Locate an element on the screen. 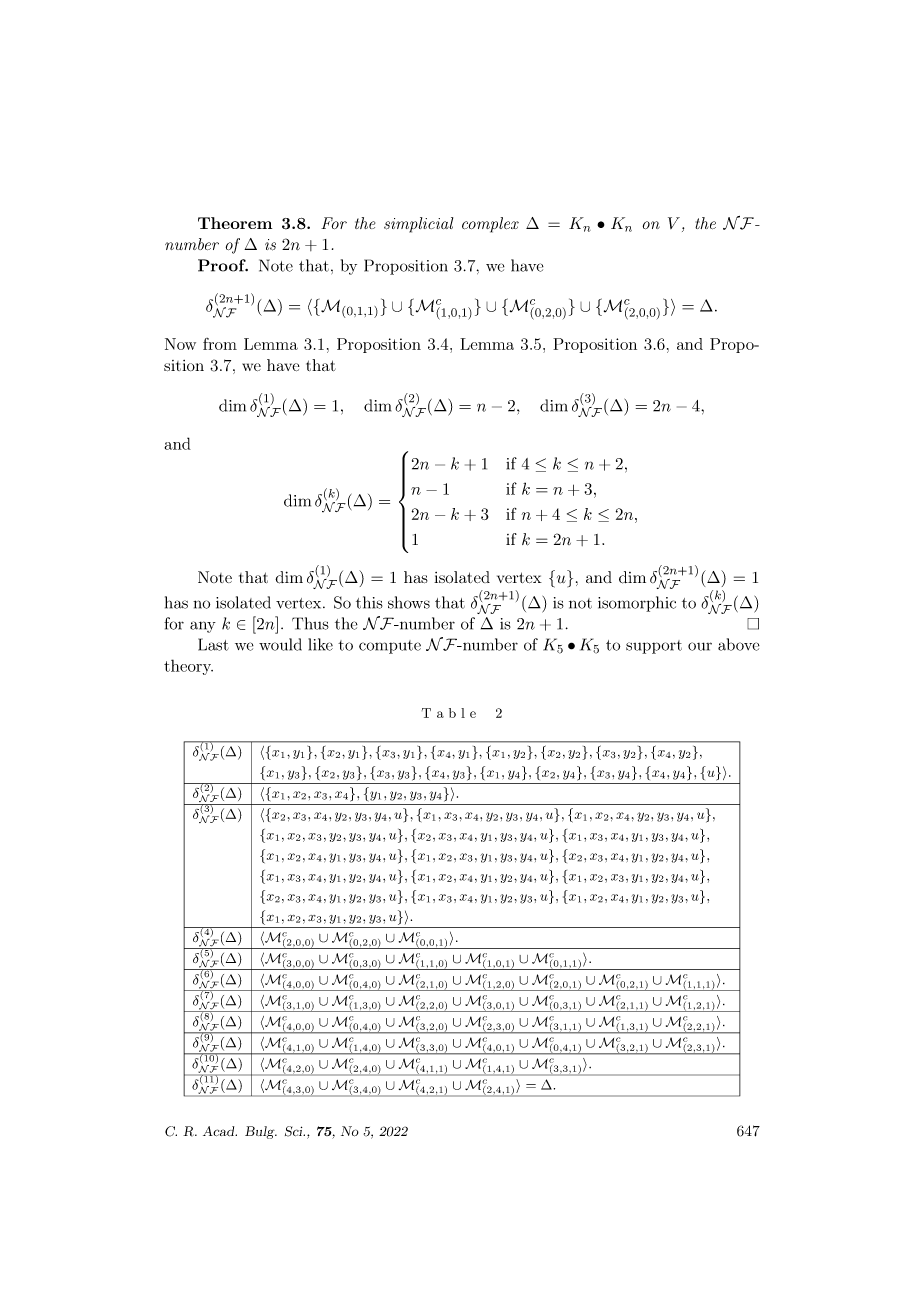 This screenshot has height=1308, width=924. Sci is located at coordinates (295, 1131).
